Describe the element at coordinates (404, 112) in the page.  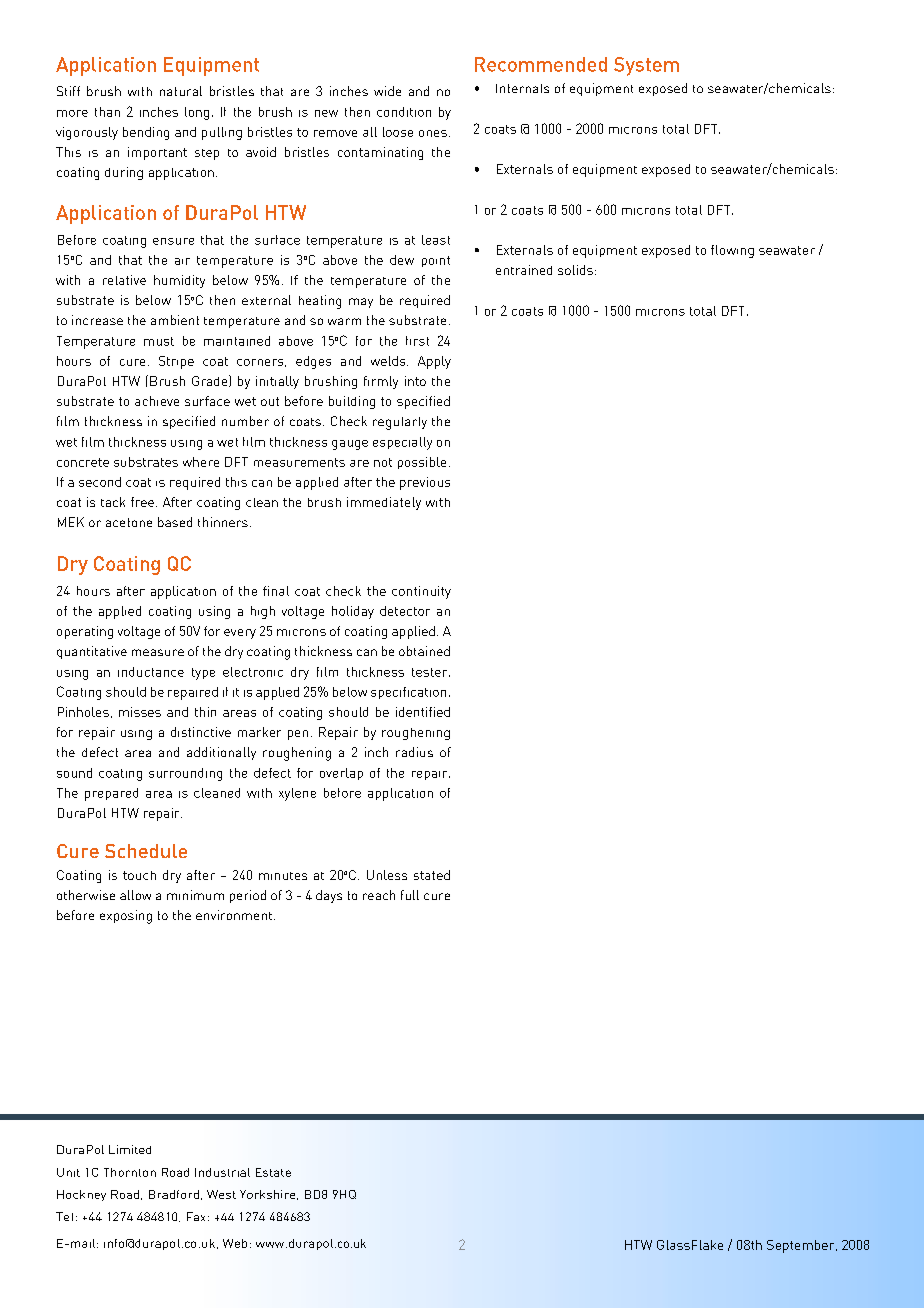
I see `condition` at that location.
